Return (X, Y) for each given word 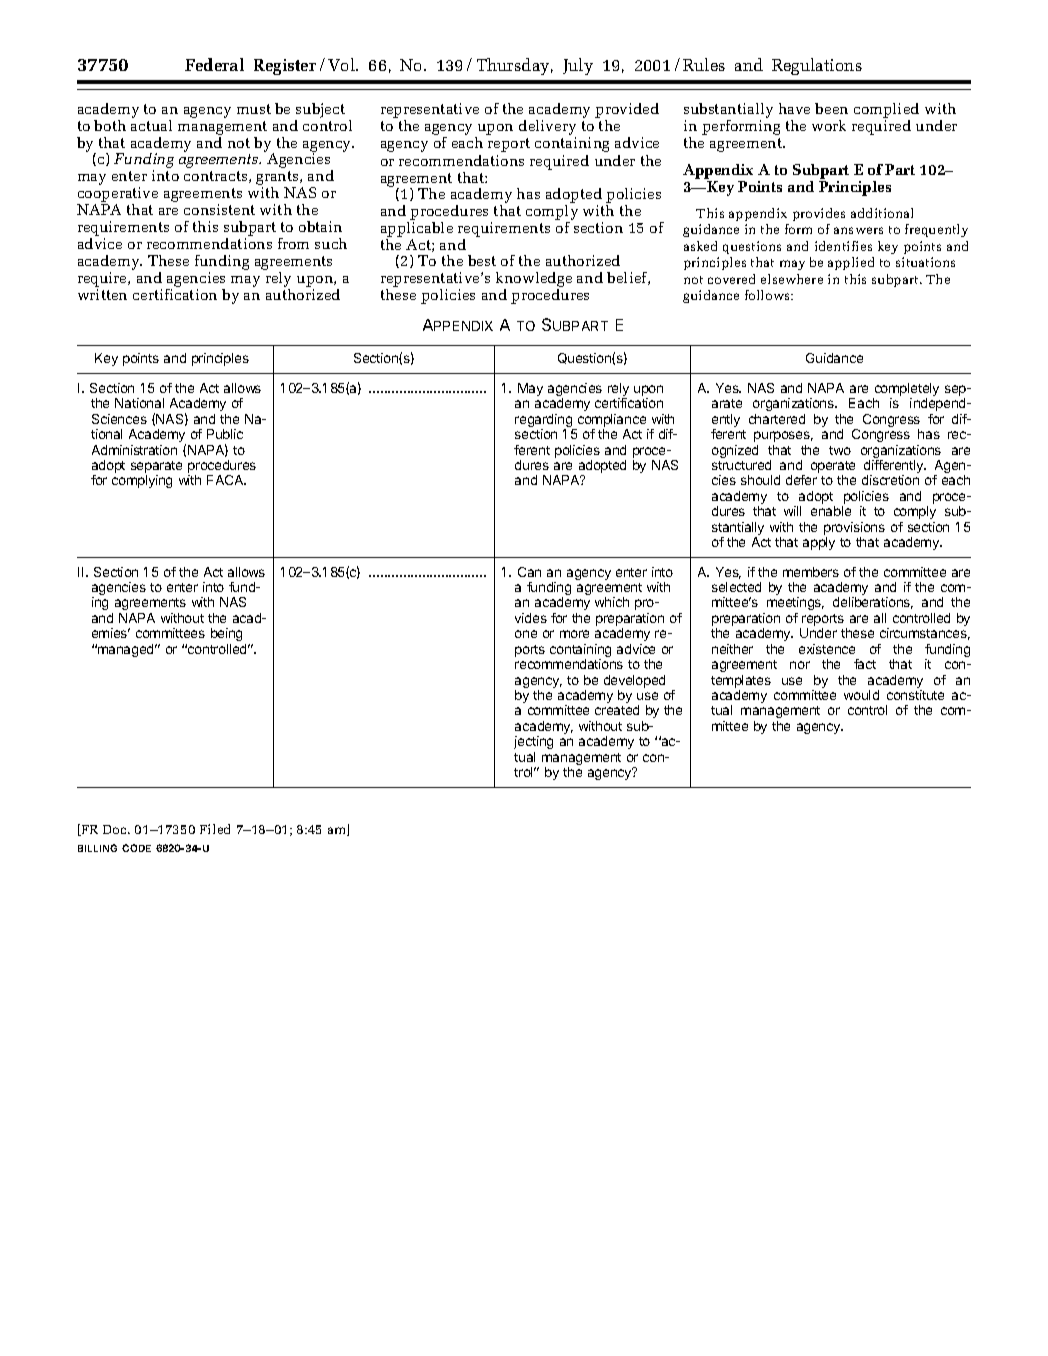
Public (225, 434)
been (831, 108)
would (861, 695)
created (617, 710)
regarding (544, 422)
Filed (215, 829)
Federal (214, 64)
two (840, 450)
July (578, 66)
